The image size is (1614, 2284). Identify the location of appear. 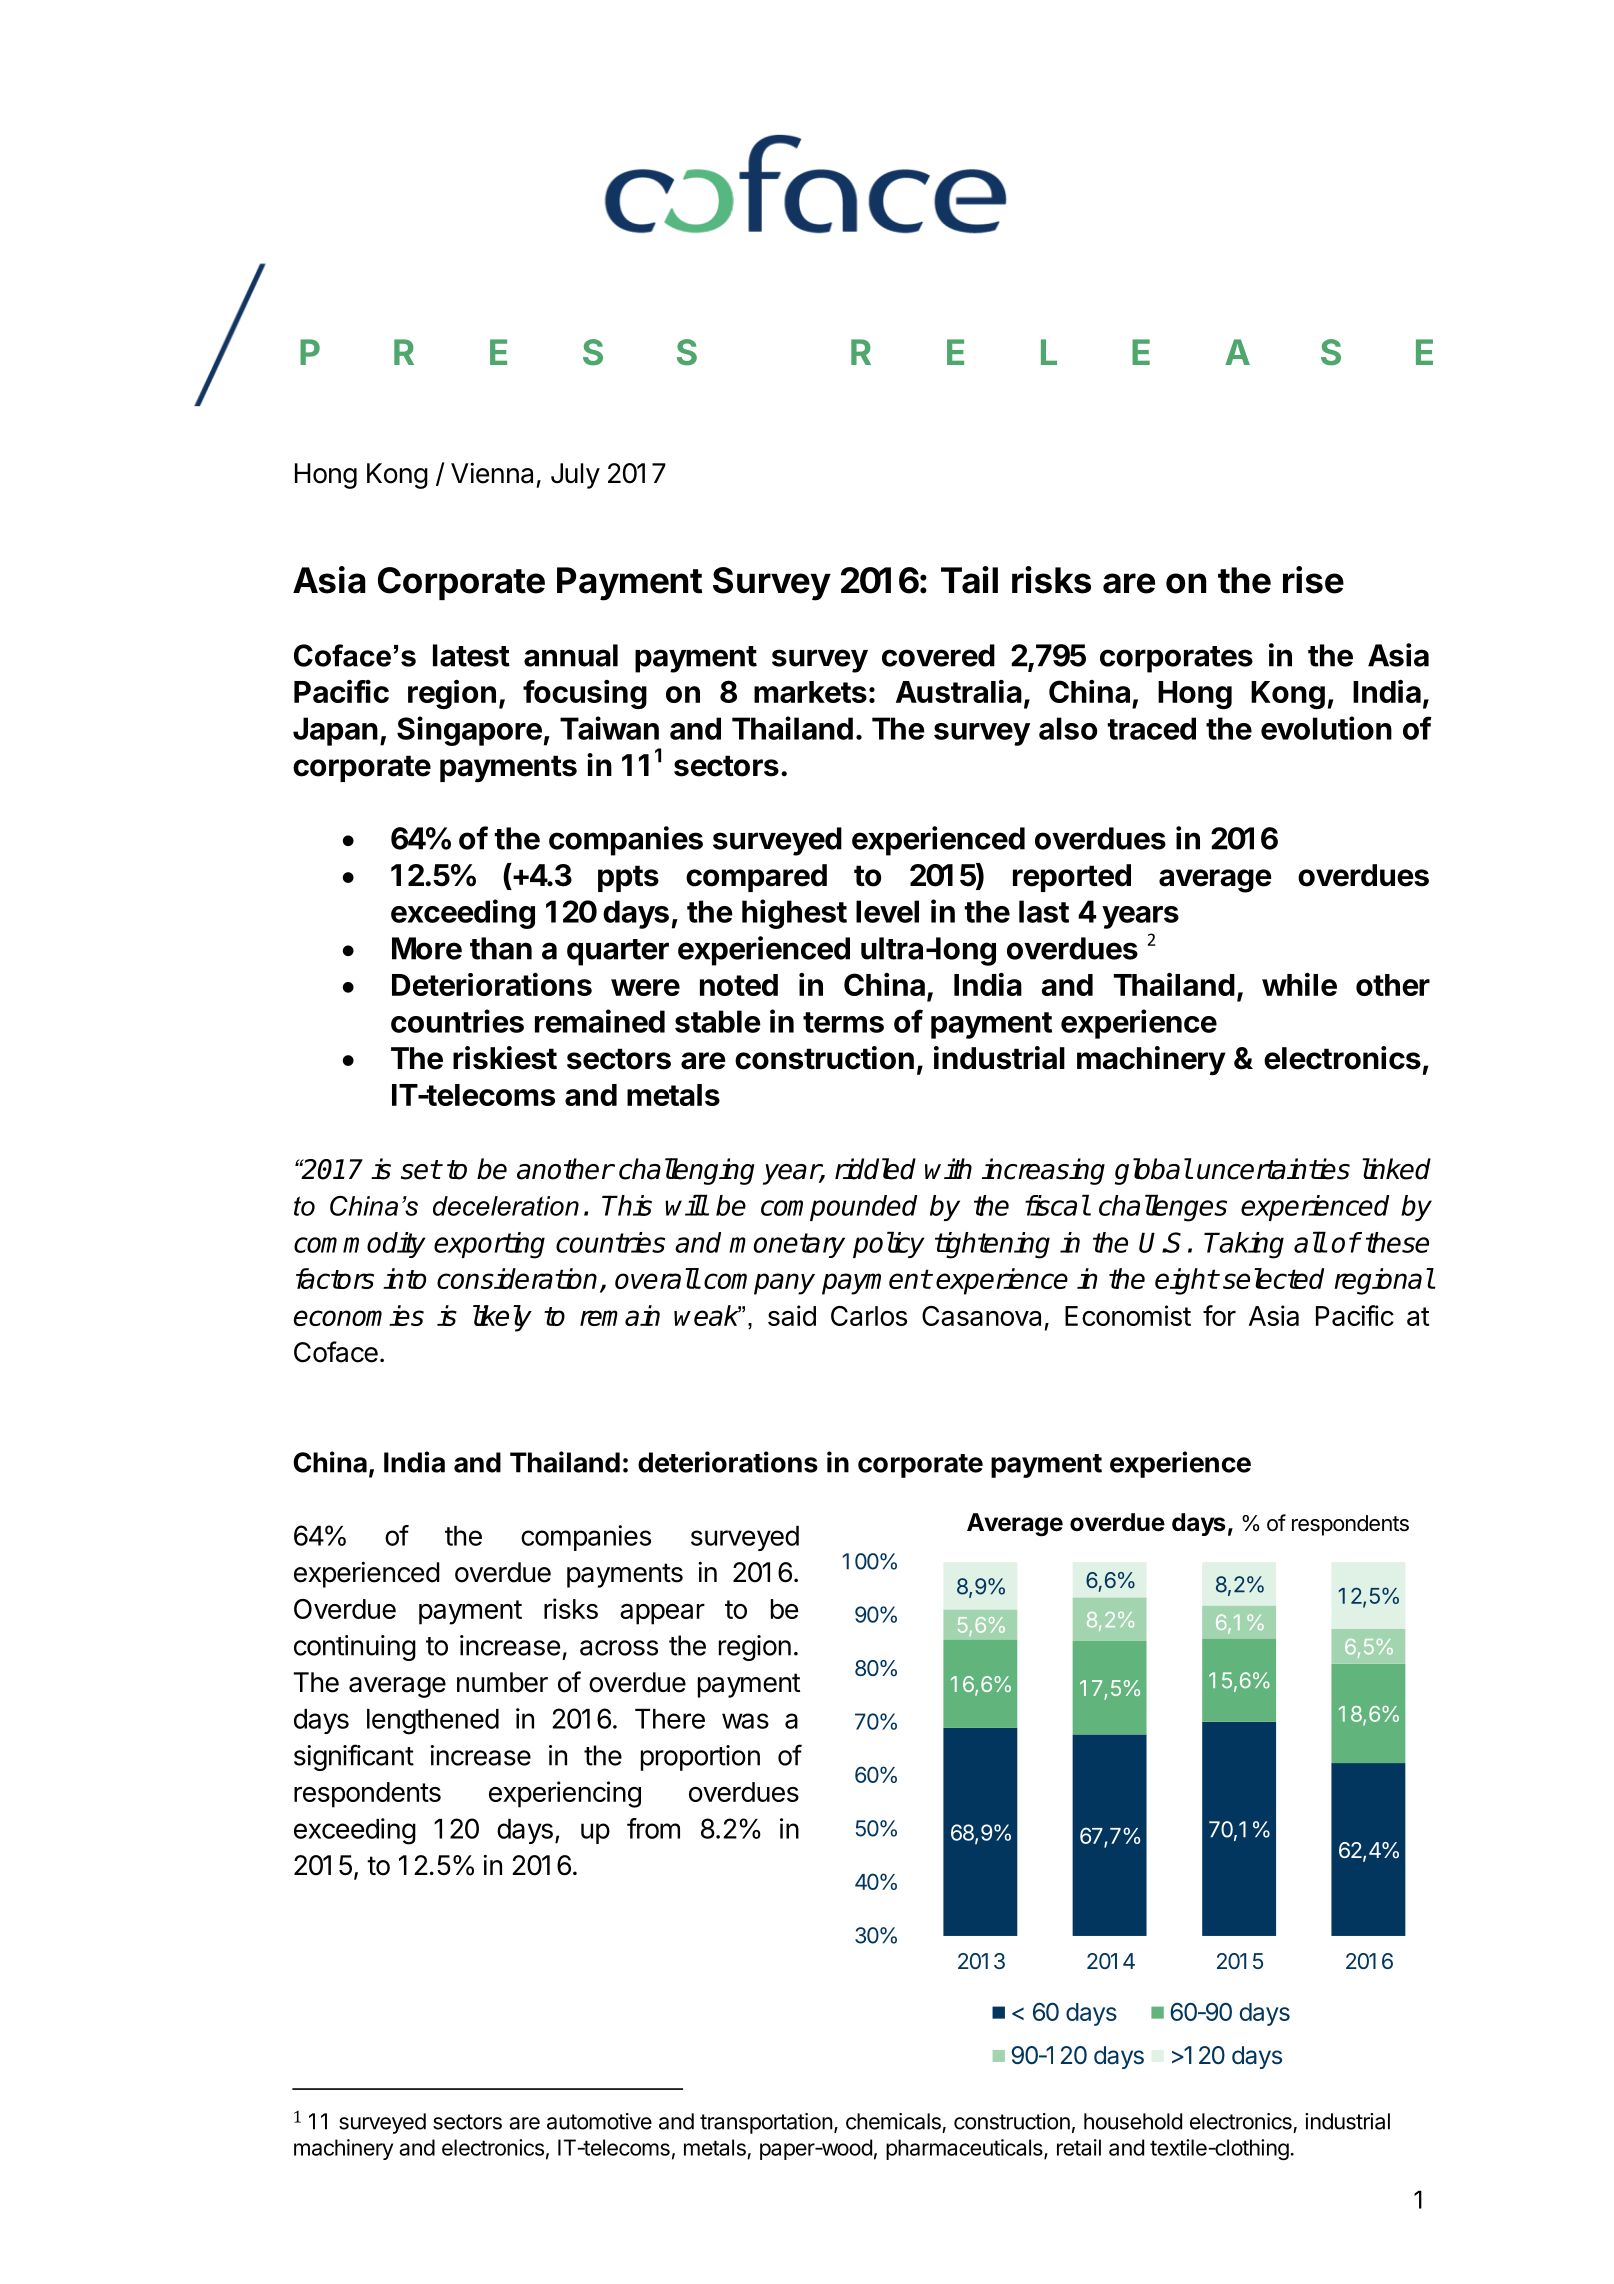
(662, 1614).
